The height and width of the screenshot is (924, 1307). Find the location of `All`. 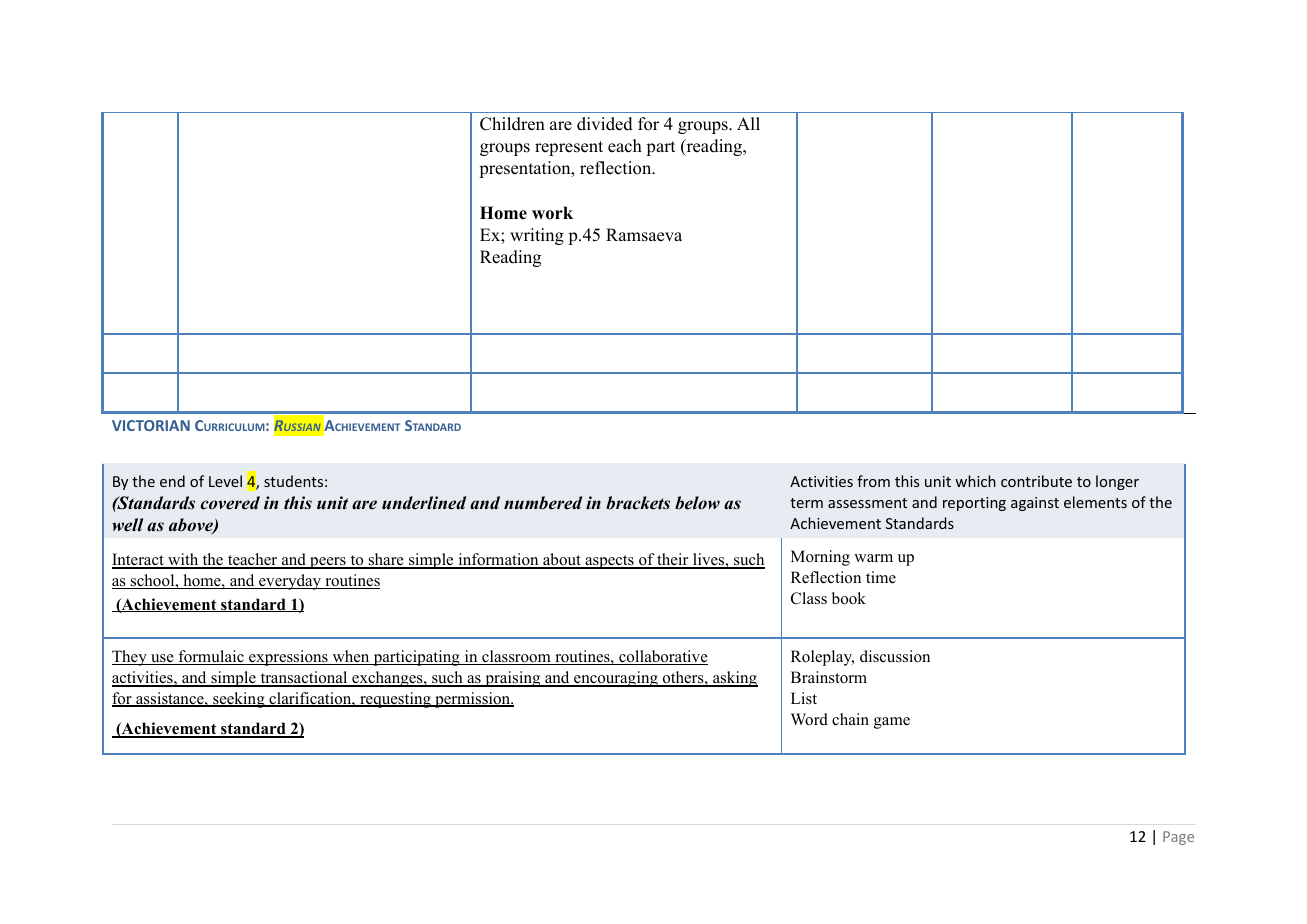

All is located at coordinates (748, 123).
